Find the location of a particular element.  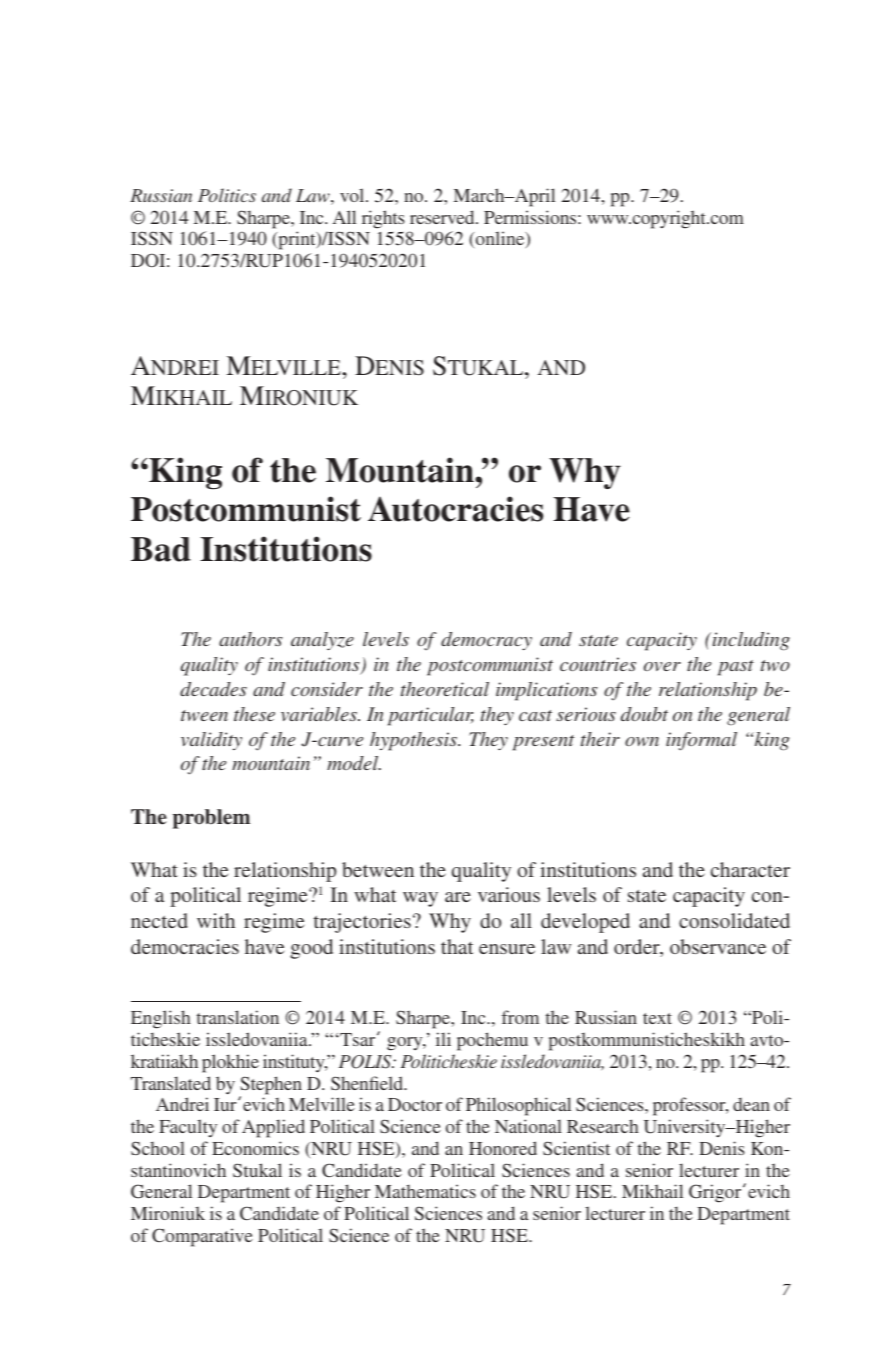

Comparative is located at coordinates (202, 1237).
